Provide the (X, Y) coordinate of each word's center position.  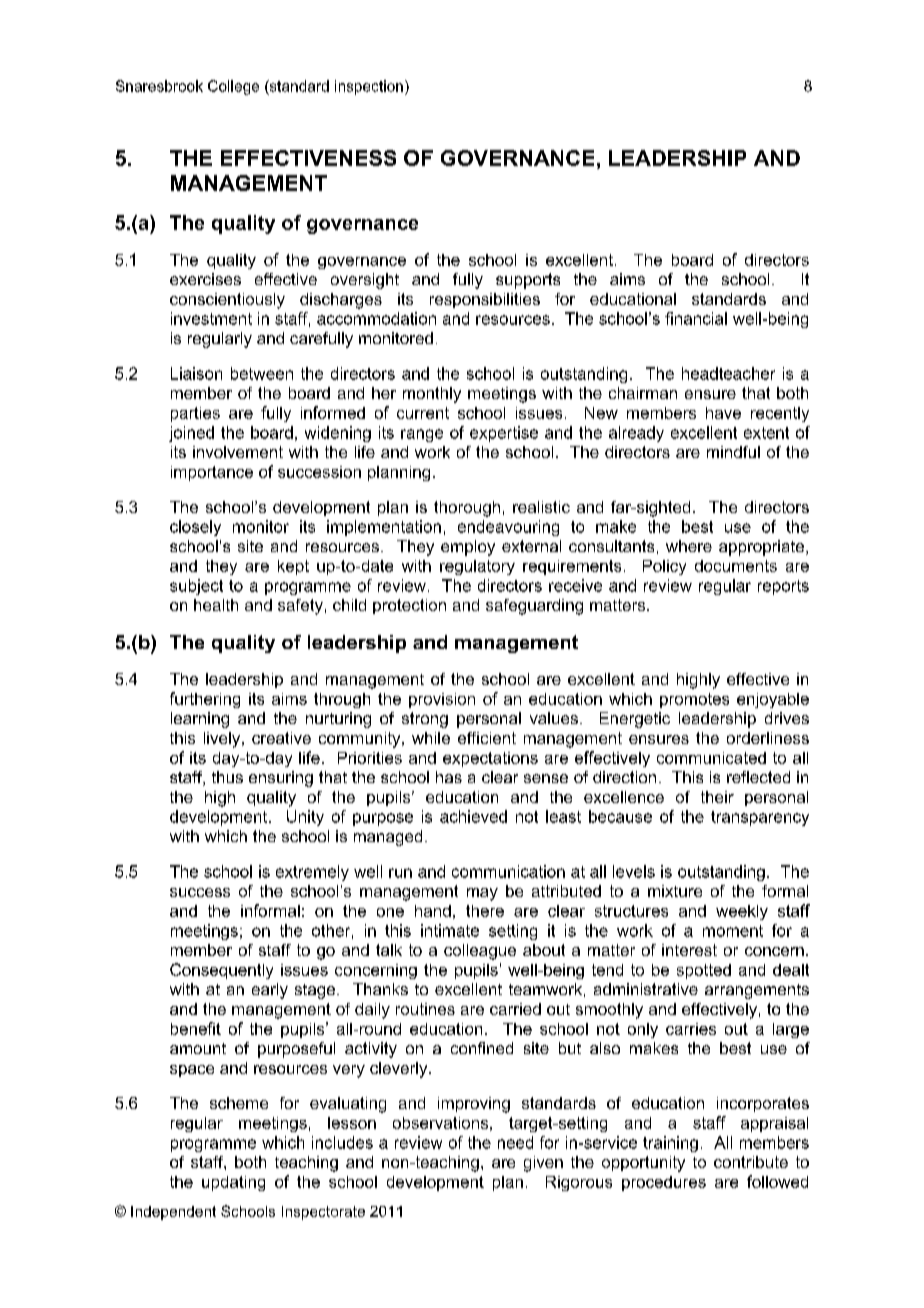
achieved (473, 816)
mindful (733, 452)
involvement (238, 452)
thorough (467, 509)
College (233, 87)
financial (696, 318)
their (717, 797)
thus (227, 777)
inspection (369, 87)
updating (233, 1183)
